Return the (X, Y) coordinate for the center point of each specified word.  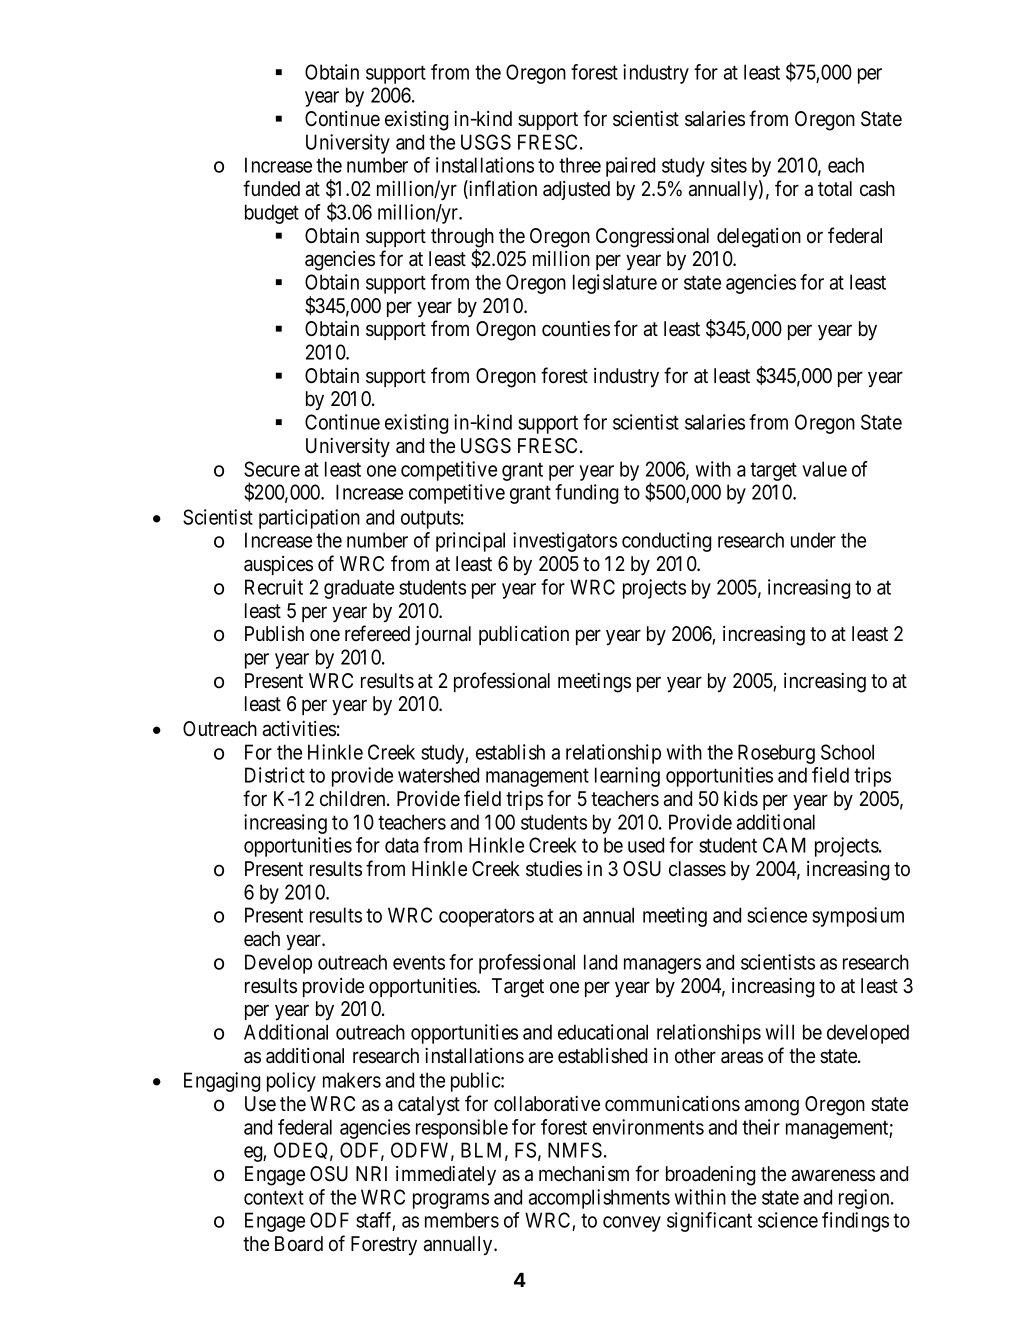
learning (627, 777)
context (274, 1197)
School (847, 752)
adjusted (576, 190)
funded (271, 188)
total (835, 189)
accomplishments (599, 1199)
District (275, 775)
